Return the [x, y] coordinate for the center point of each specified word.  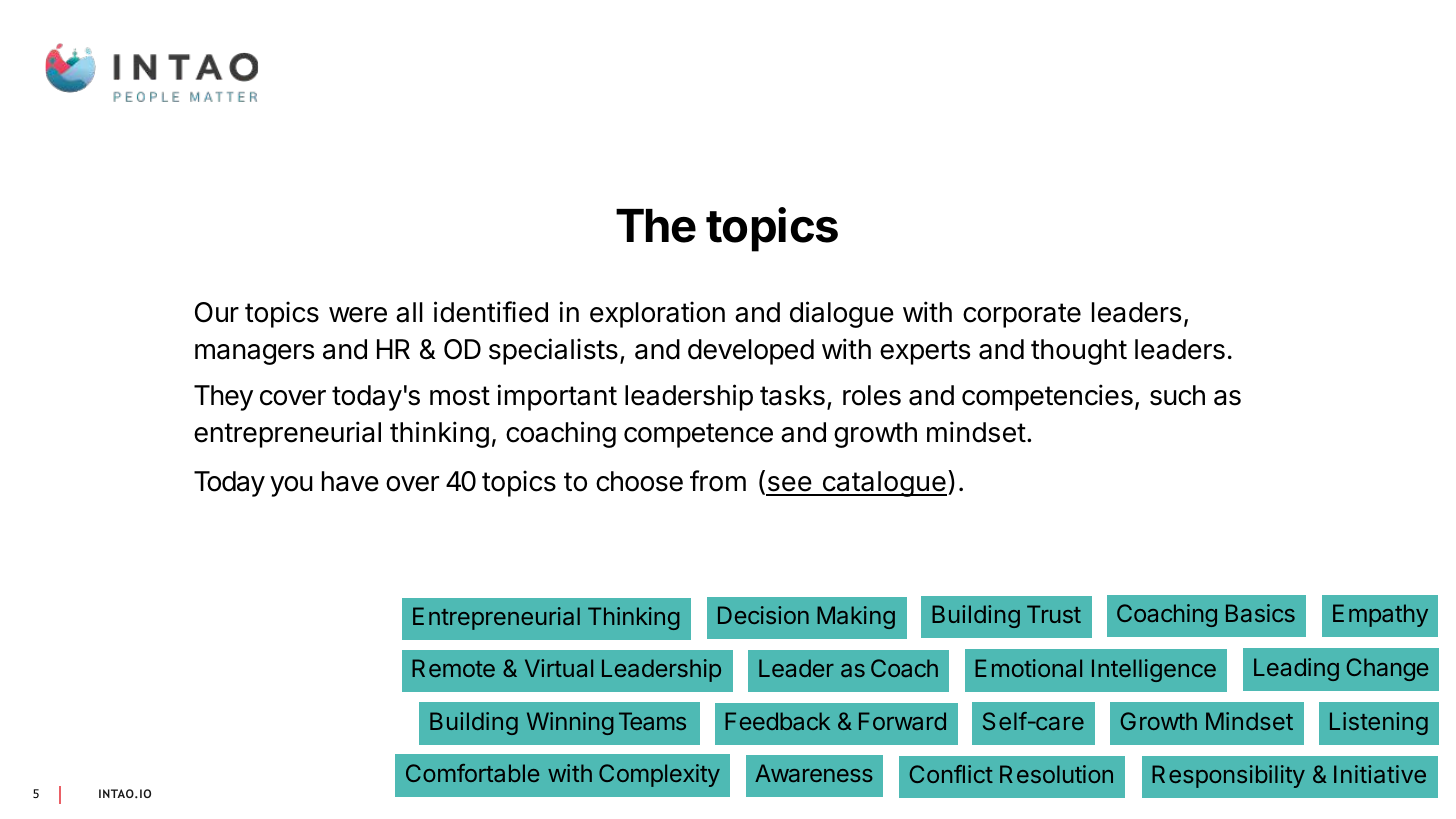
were [358, 315]
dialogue [842, 314]
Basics [1260, 613]
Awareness [814, 773]
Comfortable [472, 773]
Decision [763, 615]
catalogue [883, 484]
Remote [453, 668]
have [350, 481]
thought [1079, 352]
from [718, 481]
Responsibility [1228, 776]
